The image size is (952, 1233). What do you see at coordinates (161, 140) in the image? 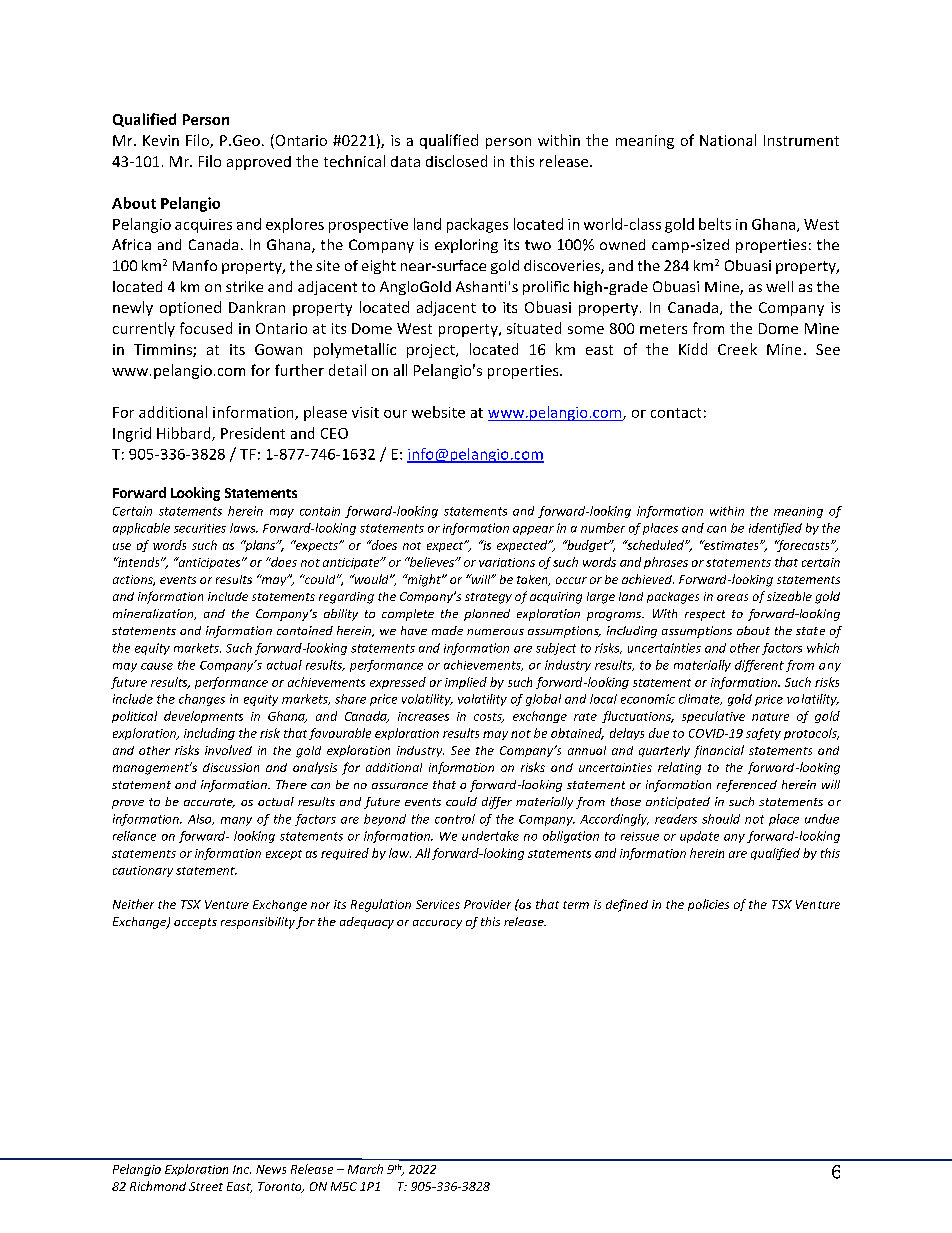
I see `Kevin` at bounding box center [161, 140].
